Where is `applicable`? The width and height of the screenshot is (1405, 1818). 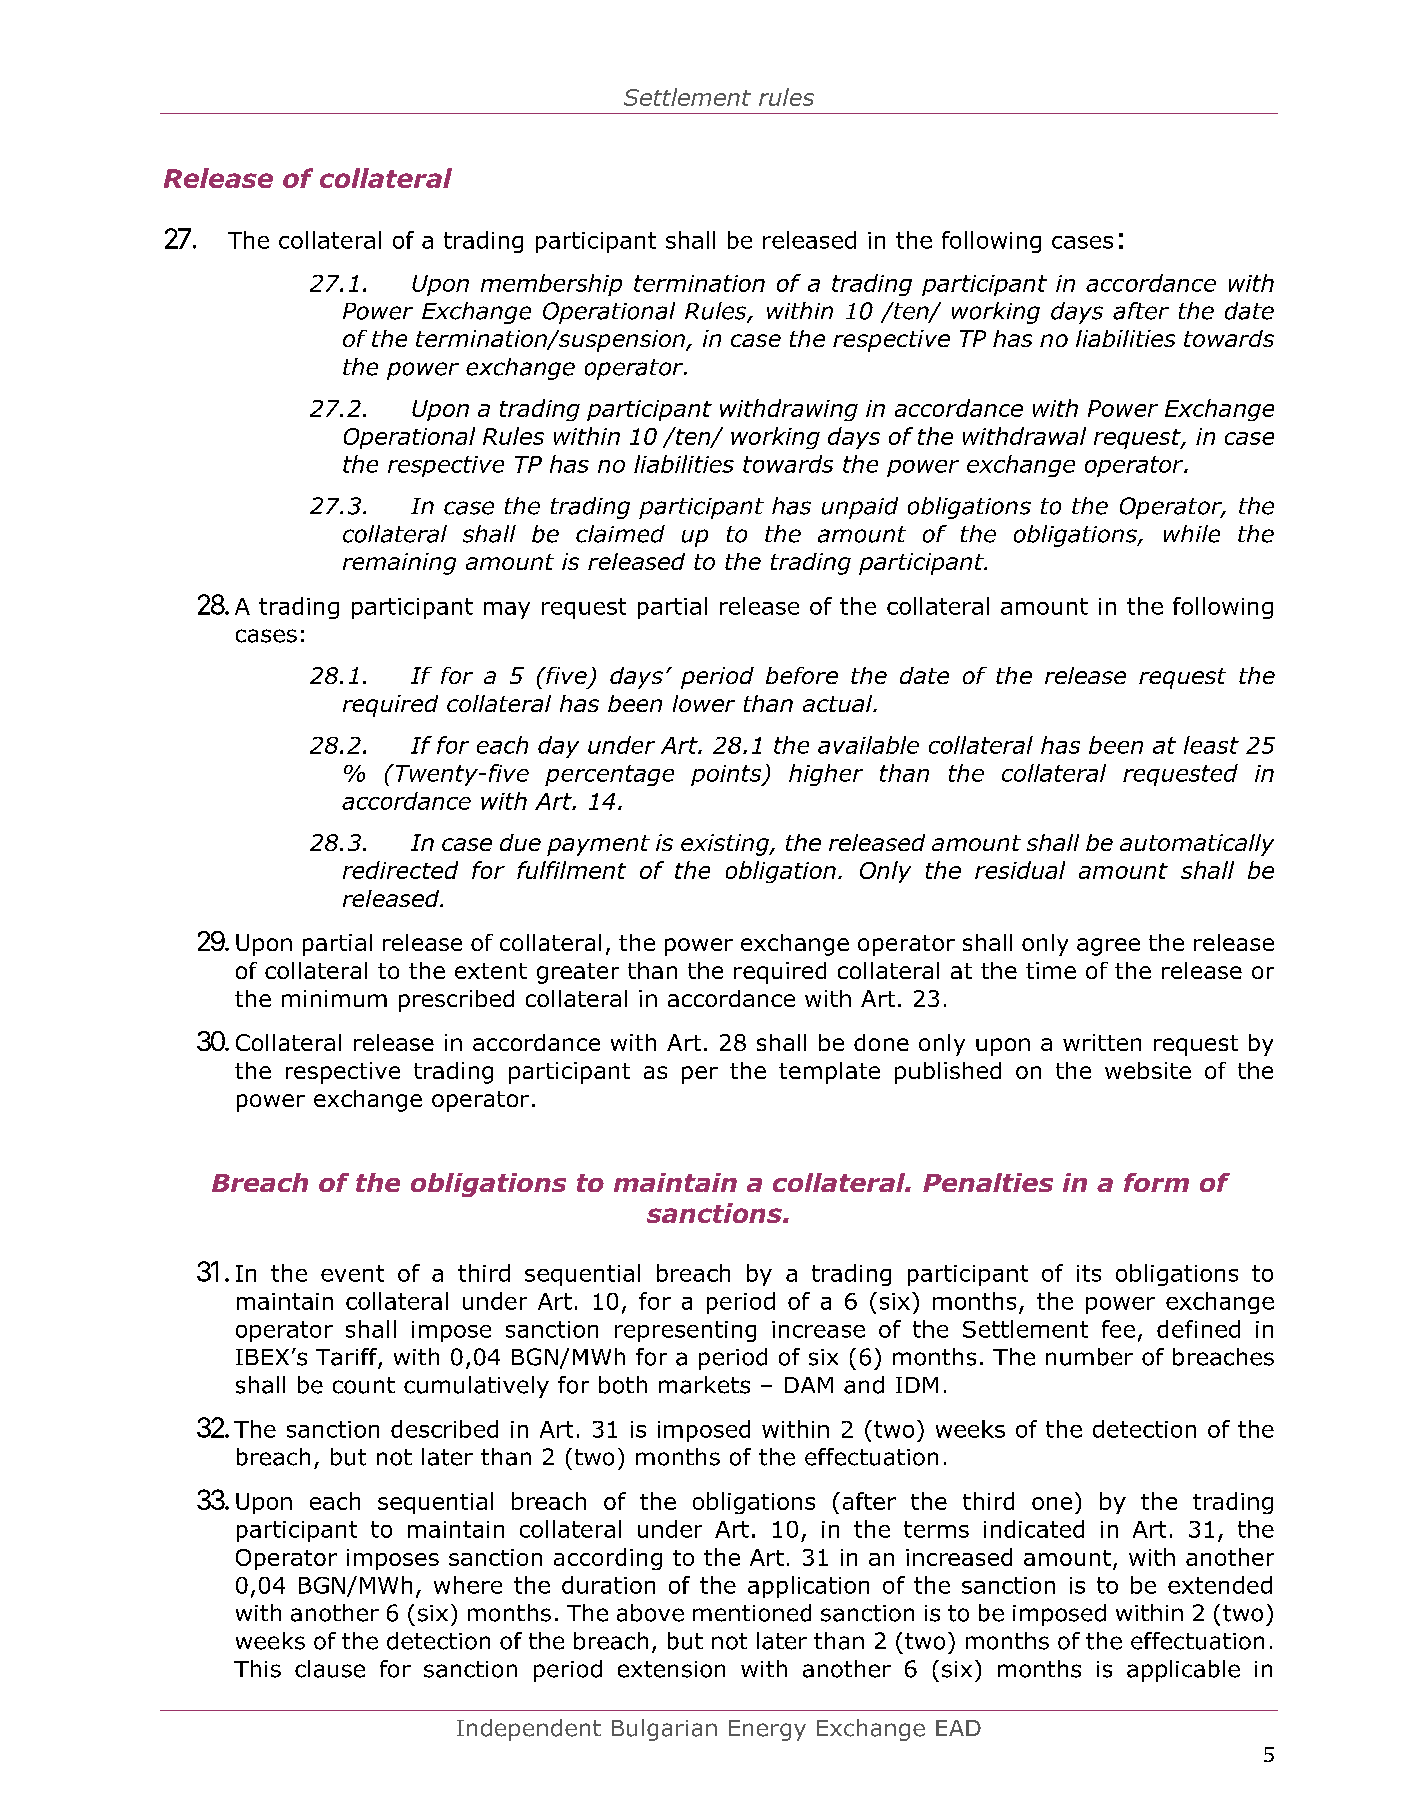
applicable is located at coordinates (1183, 1671).
